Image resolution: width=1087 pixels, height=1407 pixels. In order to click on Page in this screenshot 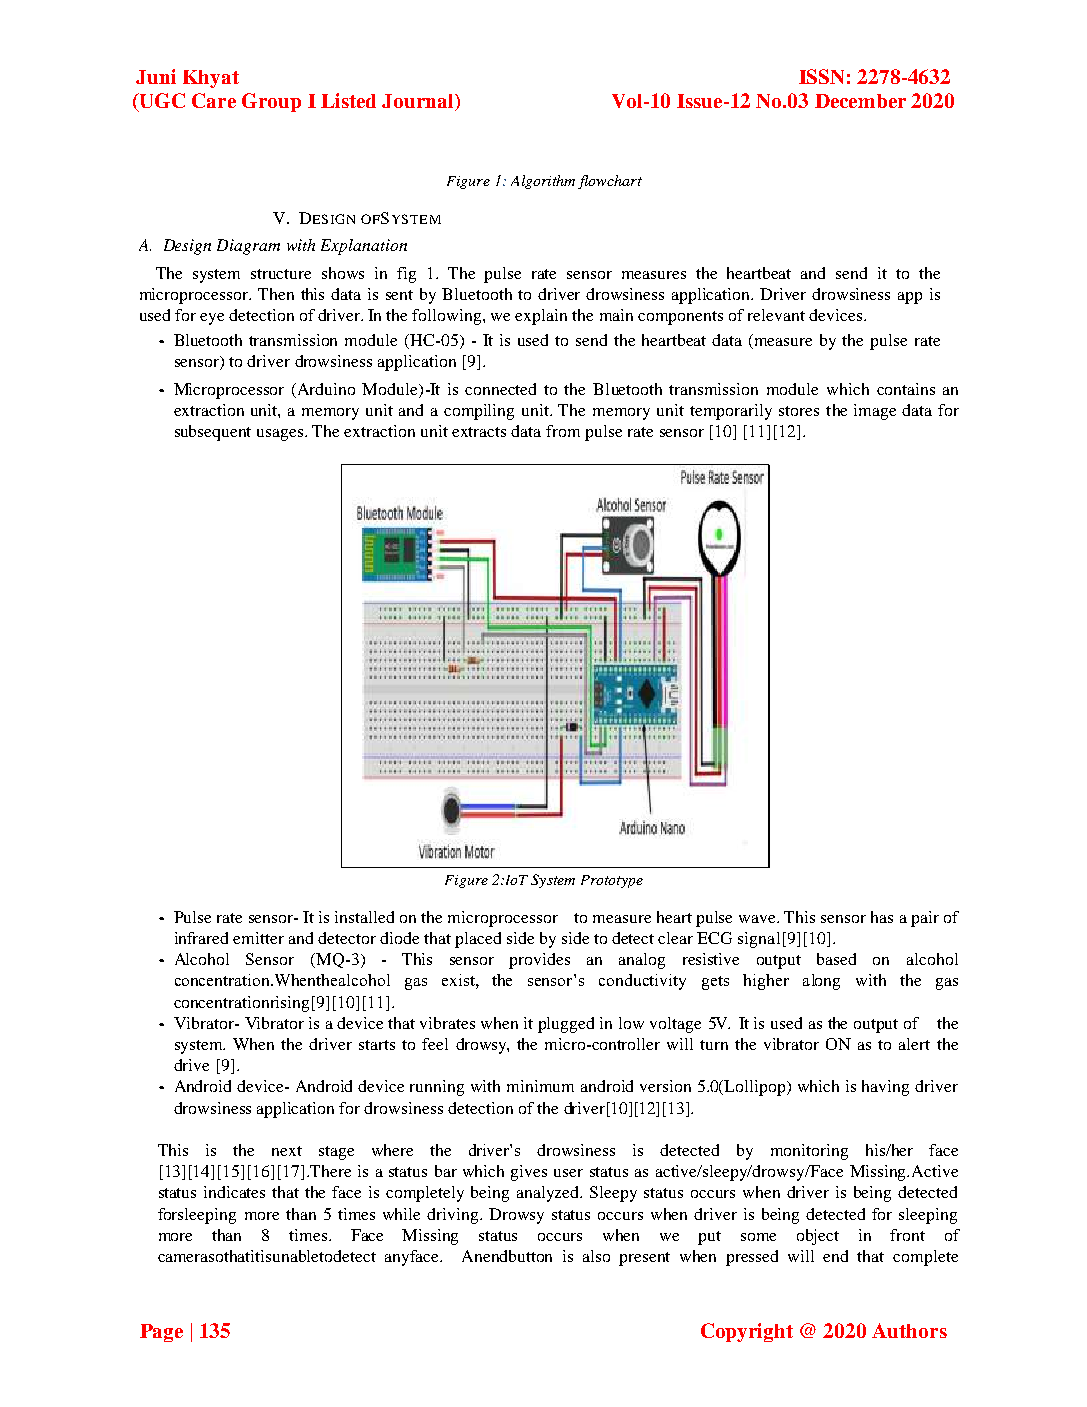, I will do `click(161, 1333)`.
